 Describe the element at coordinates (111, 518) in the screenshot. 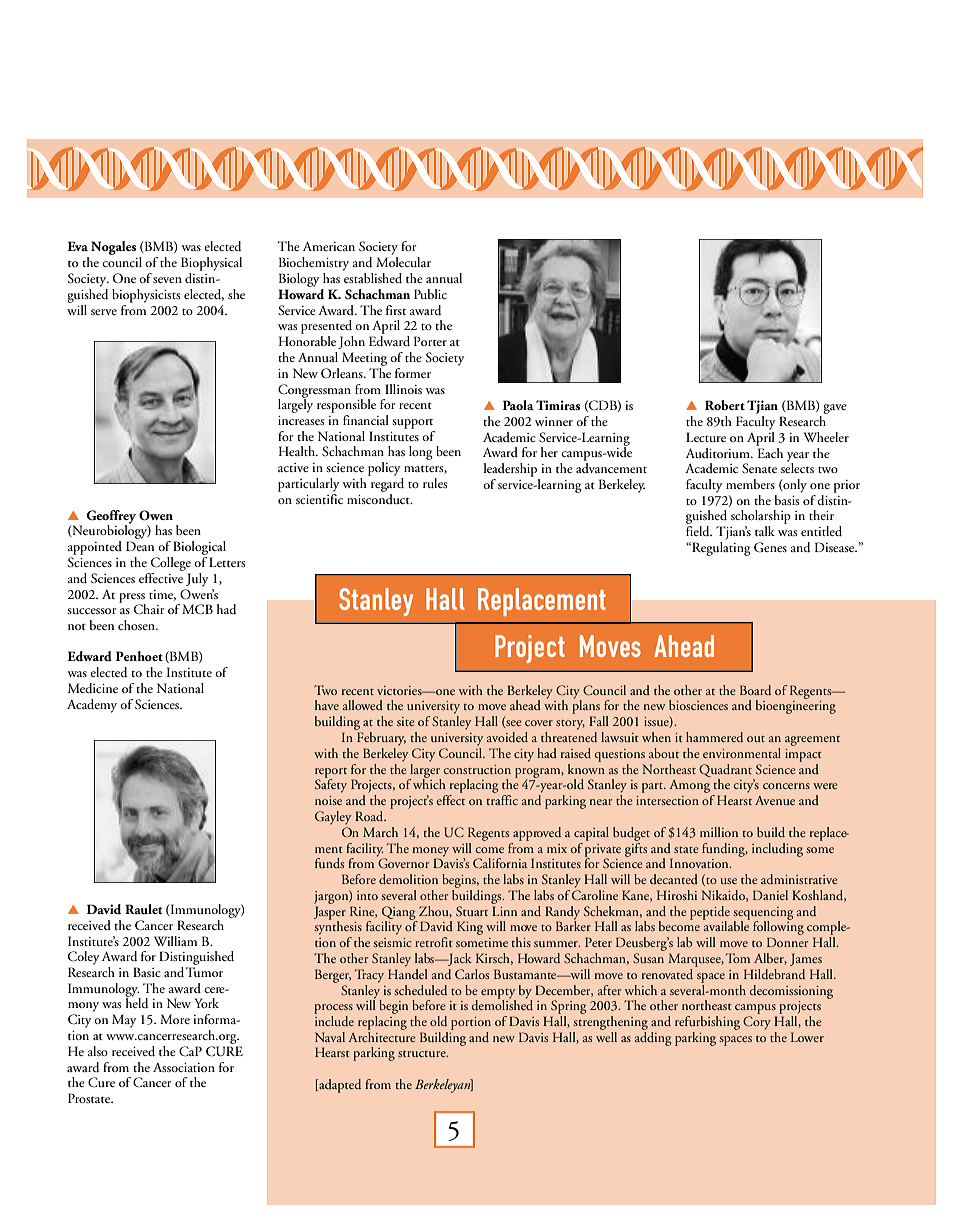

I see `Geoffrey` at that location.
